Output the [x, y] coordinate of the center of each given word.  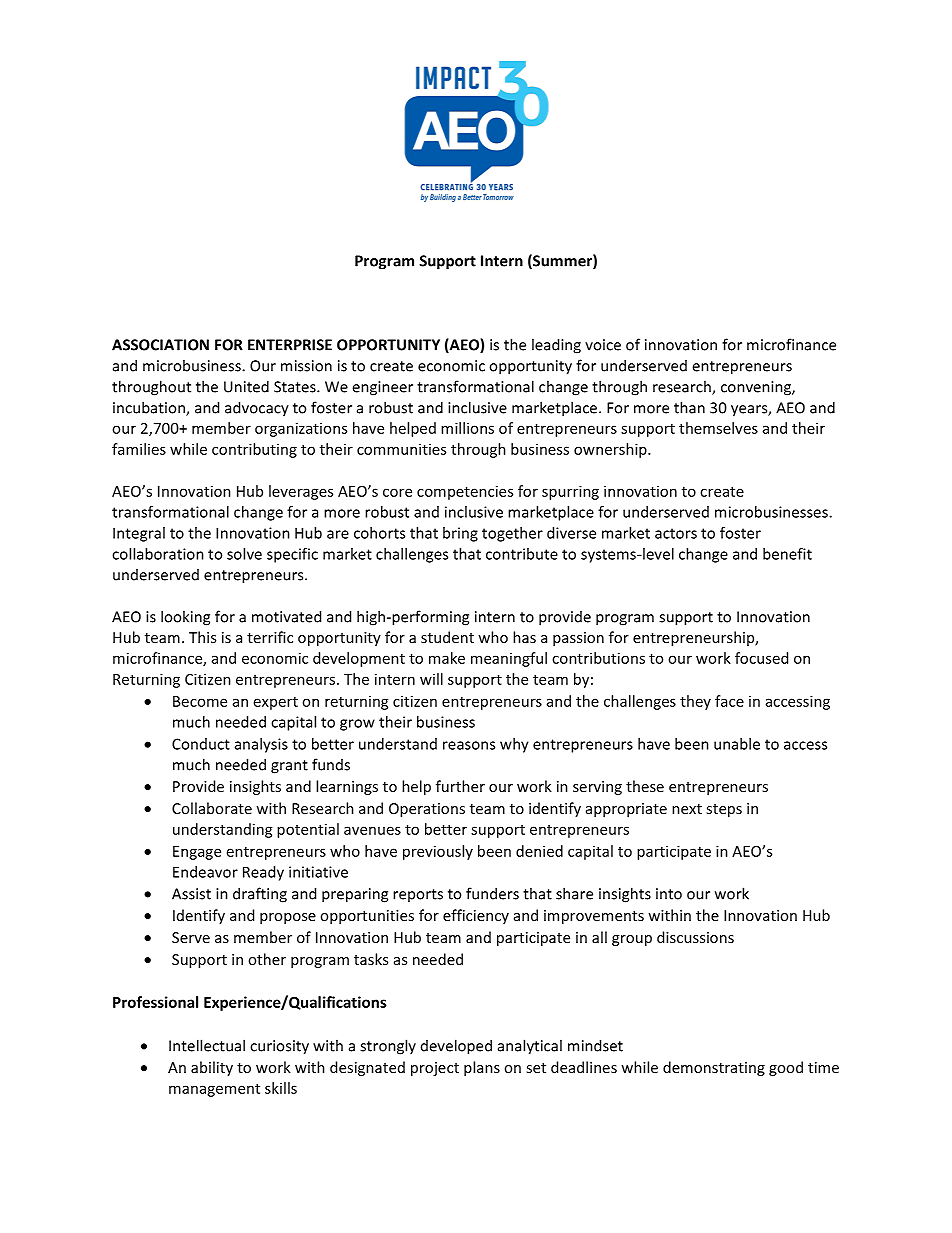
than [689, 407]
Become [200, 701]
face [729, 701]
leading [556, 346]
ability [212, 1068]
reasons [469, 745]
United [246, 386]
